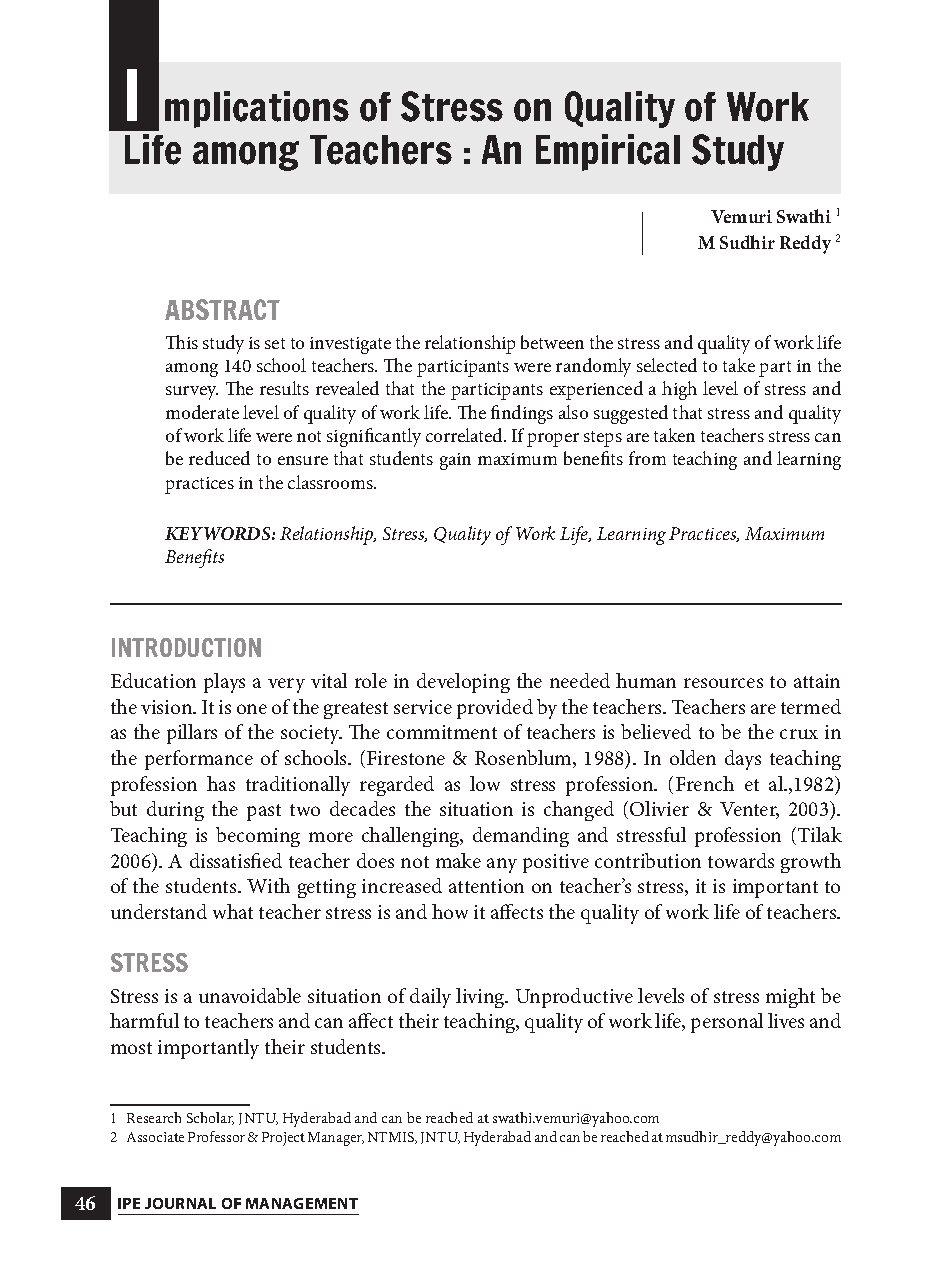 The height and width of the document is (1275, 952). What do you see at coordinates (679, 390) in the document?
I see `high` at bounding box center [679, 390].
